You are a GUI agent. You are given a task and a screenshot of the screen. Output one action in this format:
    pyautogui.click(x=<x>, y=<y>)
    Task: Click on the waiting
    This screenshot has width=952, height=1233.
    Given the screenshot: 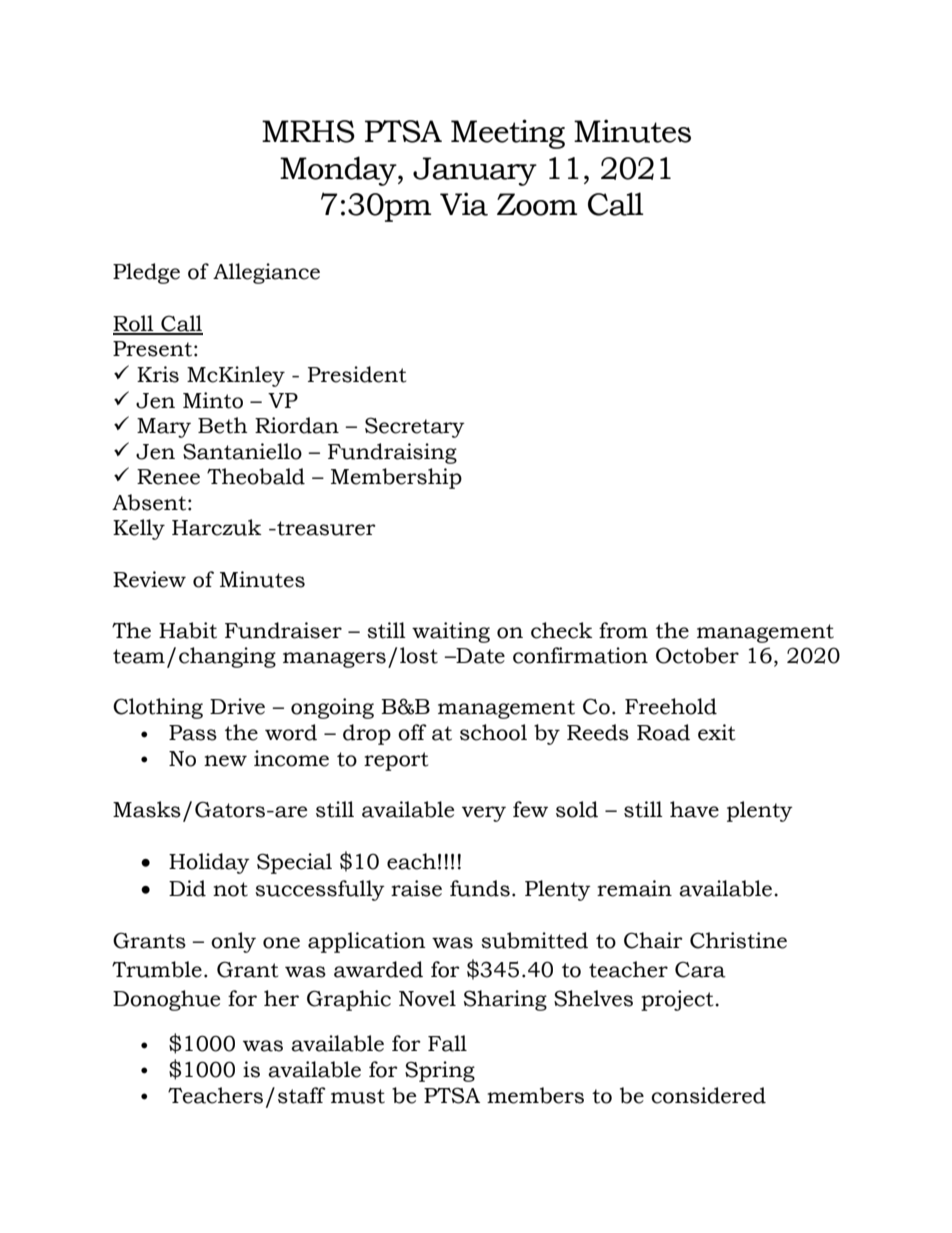 What is the action you would take?
    pyautogui.click(x=451, y=632)
